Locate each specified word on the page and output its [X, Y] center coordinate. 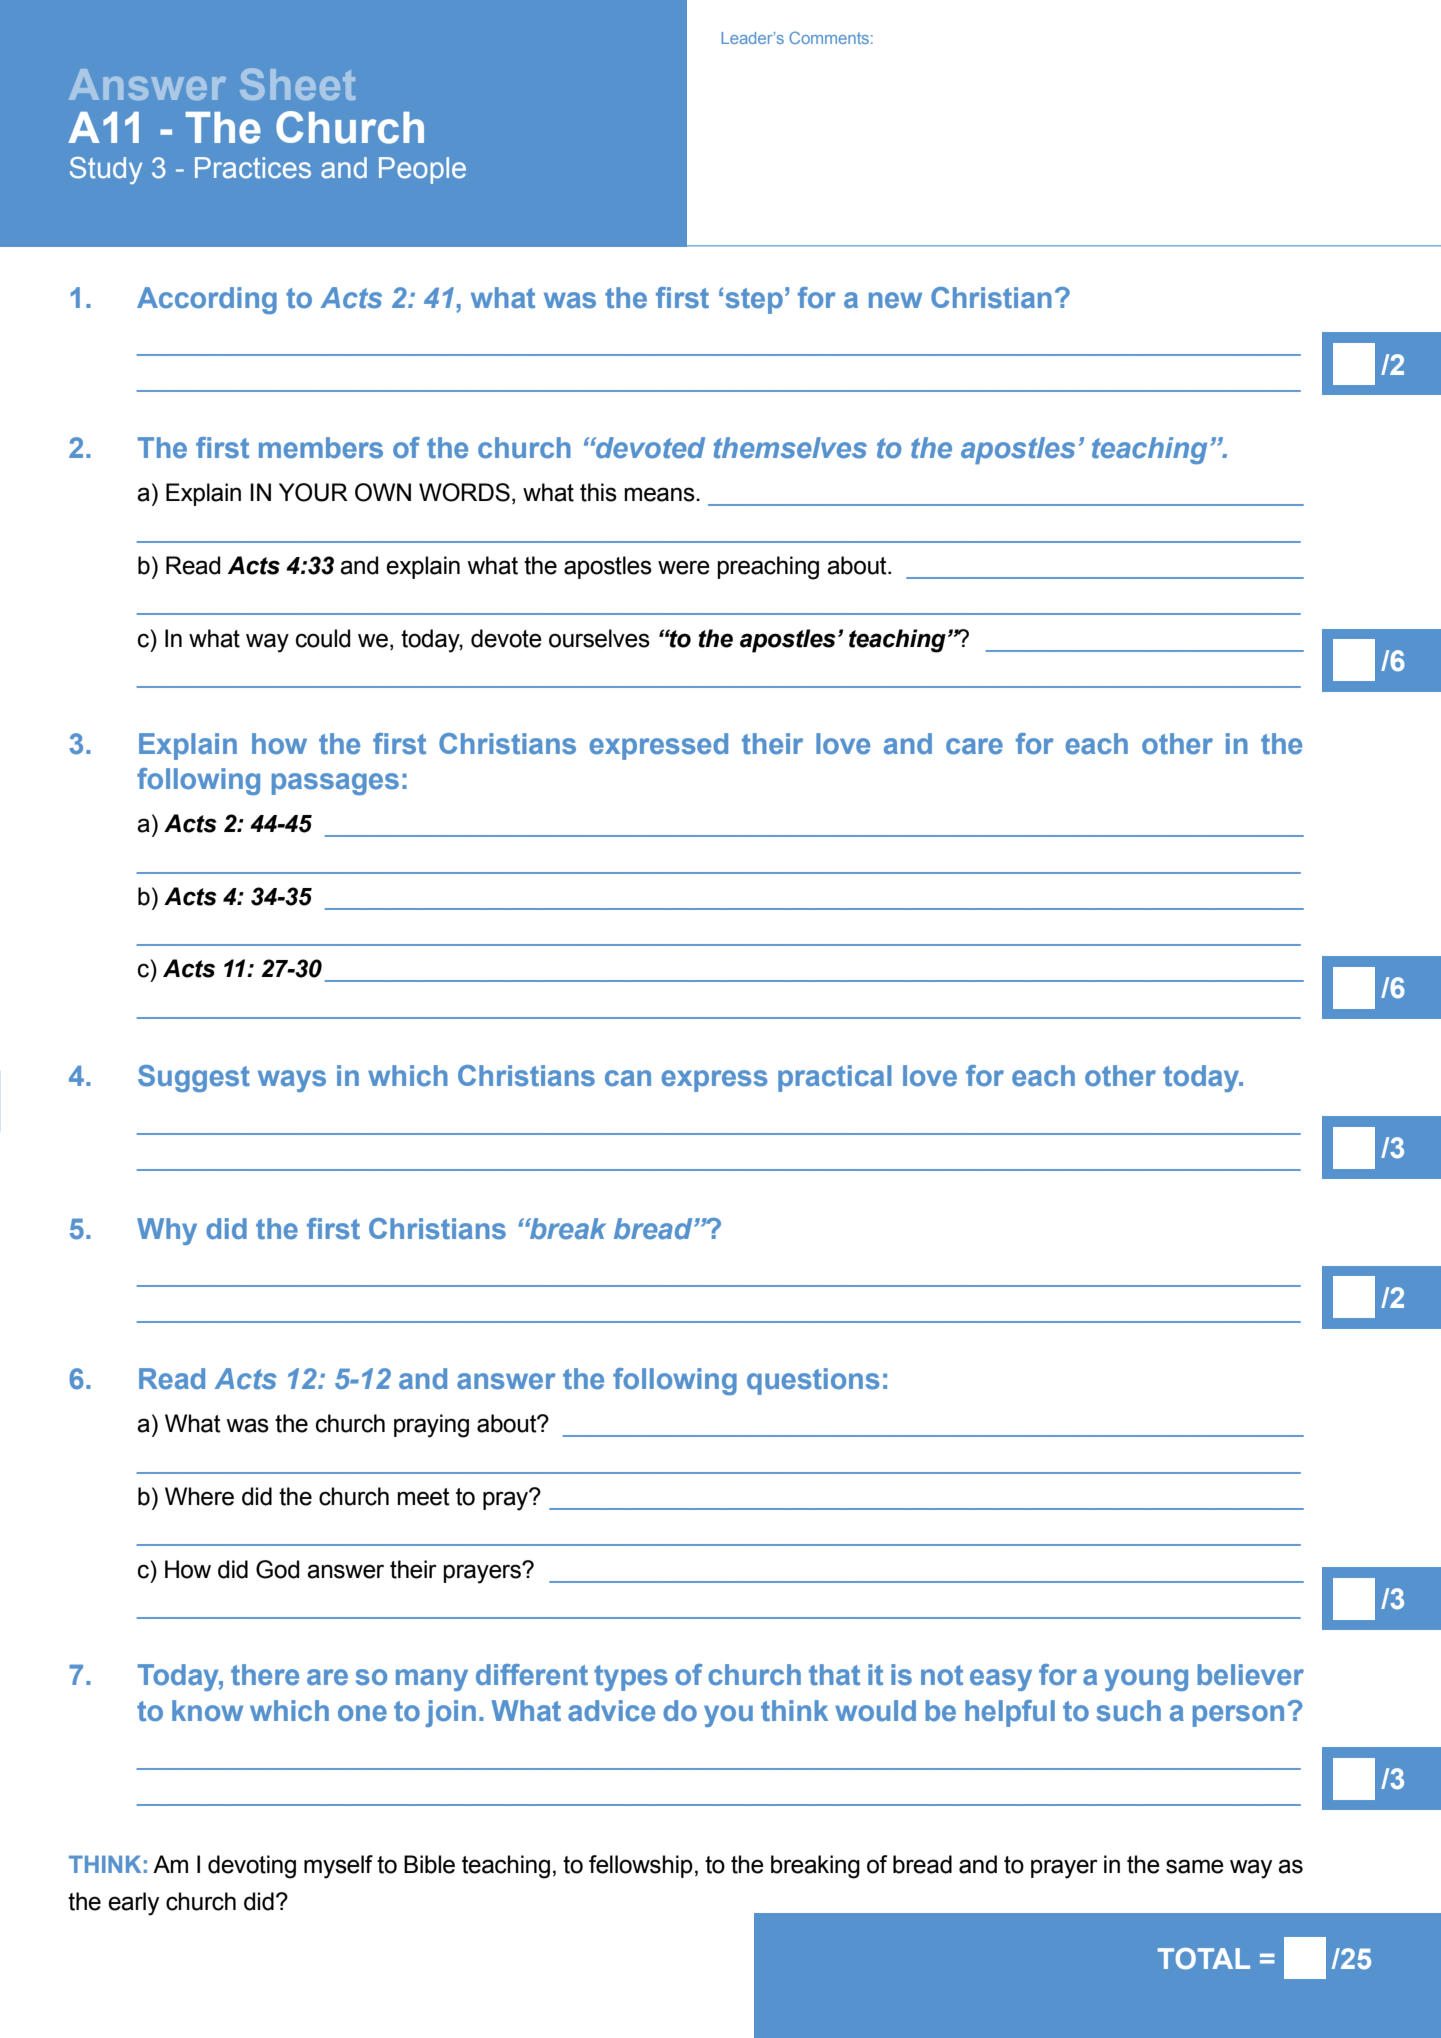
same [1195, 1866]
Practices [253, 168]
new [895, 300]
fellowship [641, 1866]
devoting [252, 1867]
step [754, 301]
